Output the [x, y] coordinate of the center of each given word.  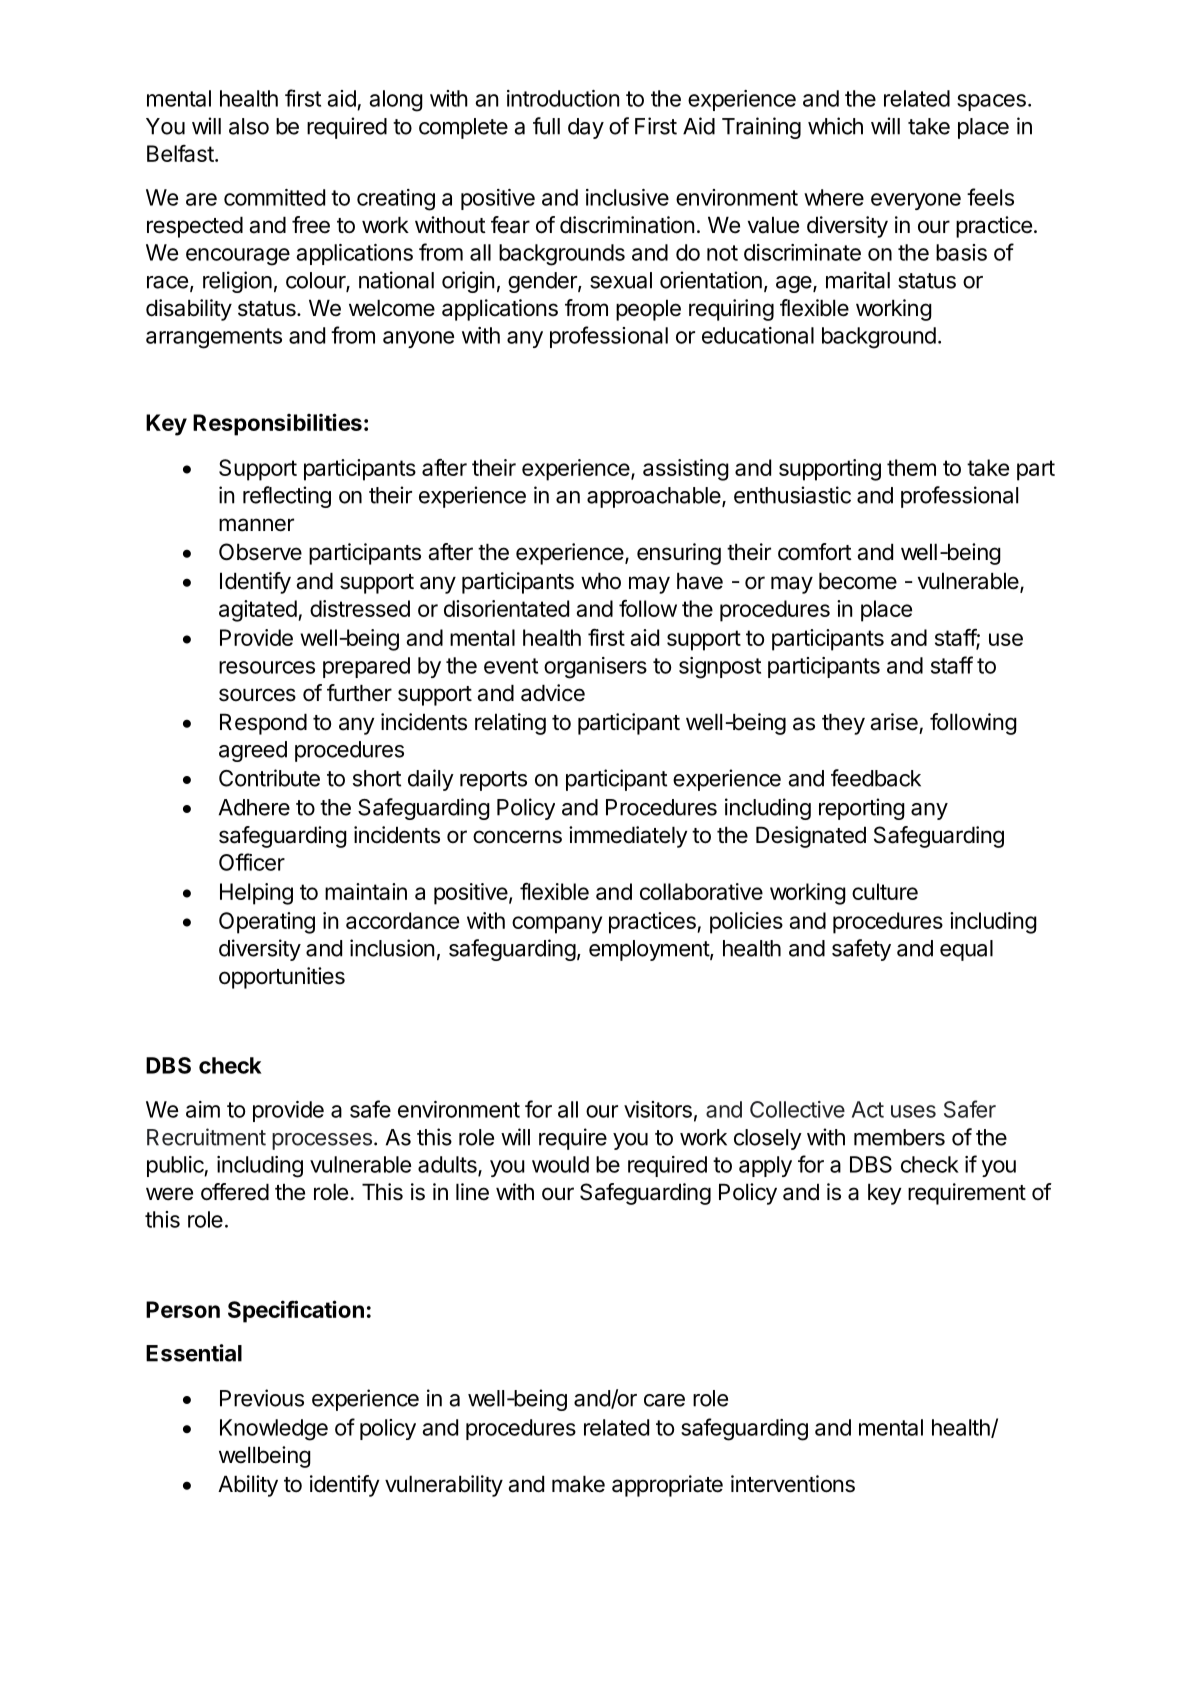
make [578, 1484]
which [835, 126]
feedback [876, 778]
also [249, 126]
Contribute [269, 778]
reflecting [287, 497]
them [911, 467]
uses [913, 1111]
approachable [654, 497]
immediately [628, 837]
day [586, 128]
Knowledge [274, 1430]
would [560, 1164]
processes [322, 1141]
